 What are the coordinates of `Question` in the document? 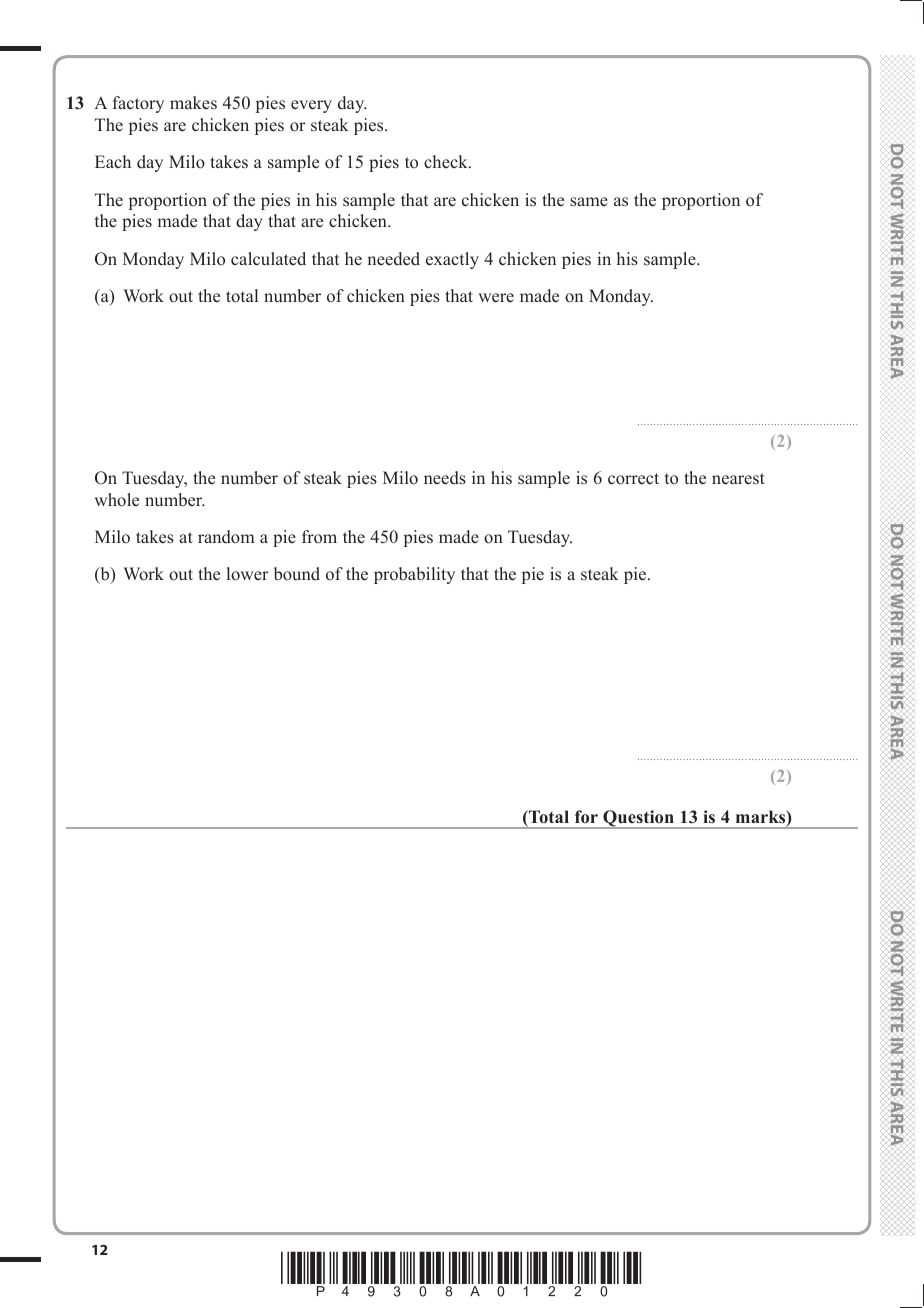 It's located at (638, 819).
